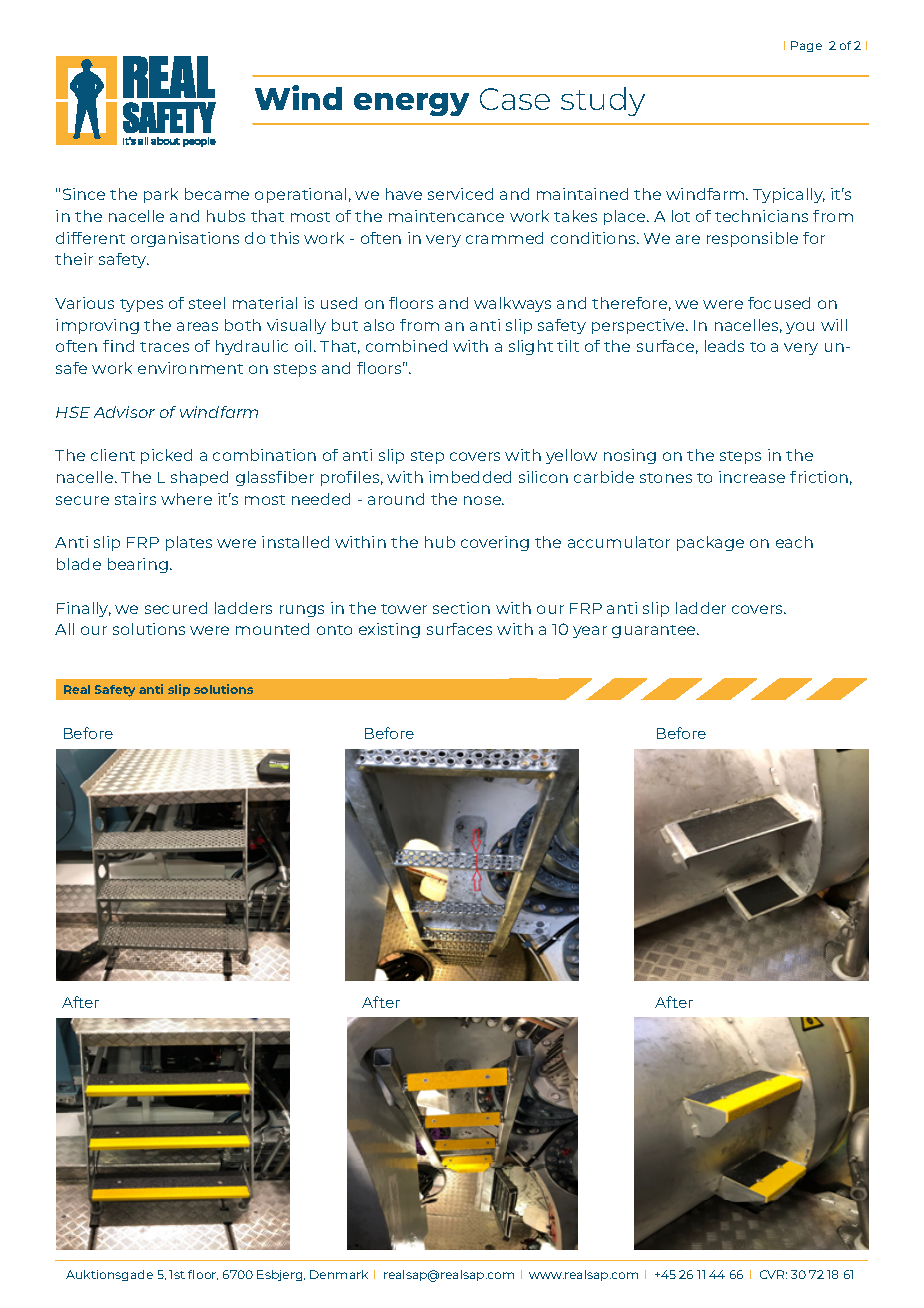 The height and width of the screenshot is (1308, 924). I want to click on environment, so click(190, 368).
